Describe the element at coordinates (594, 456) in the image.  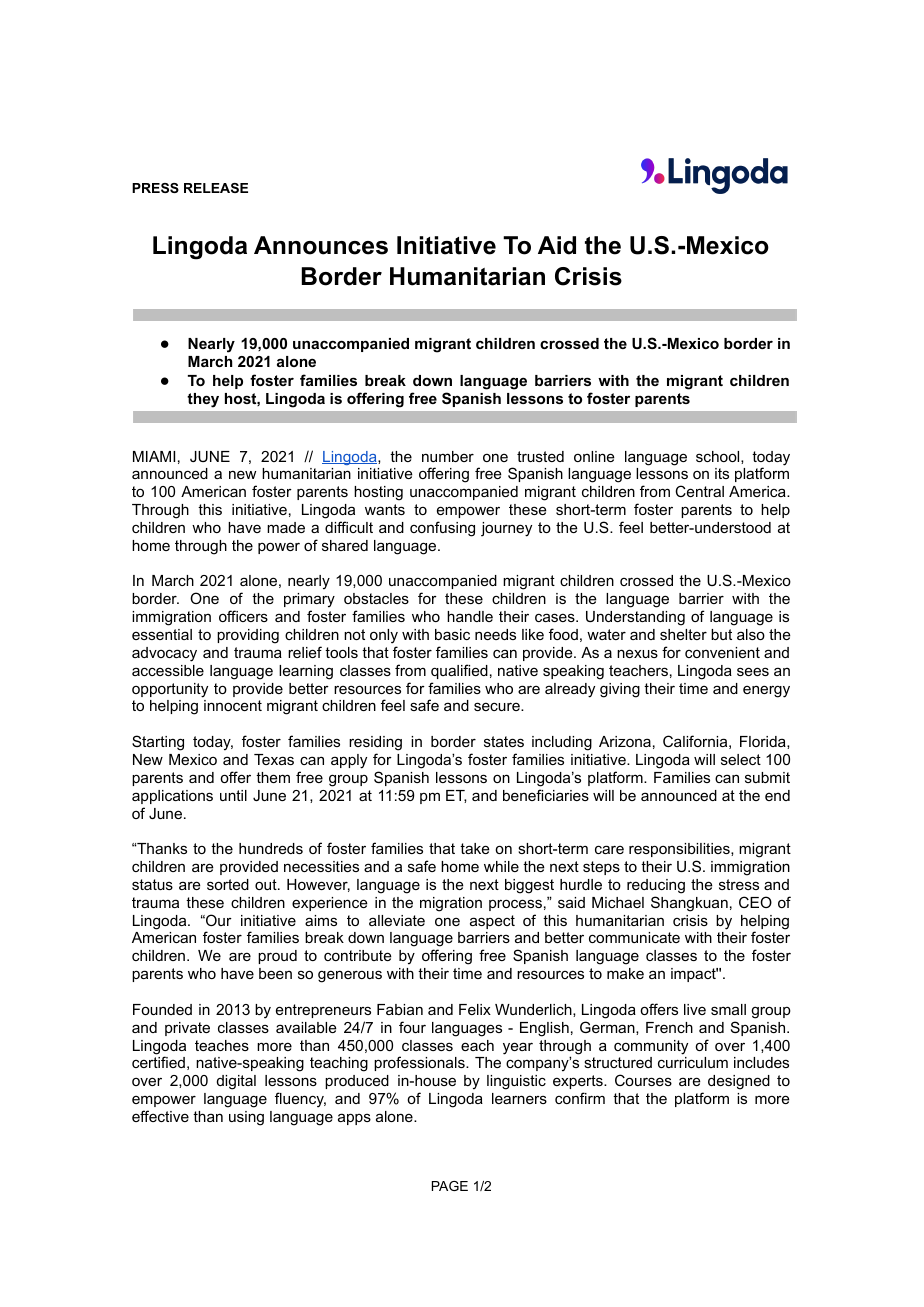
I see `online` at that location.
